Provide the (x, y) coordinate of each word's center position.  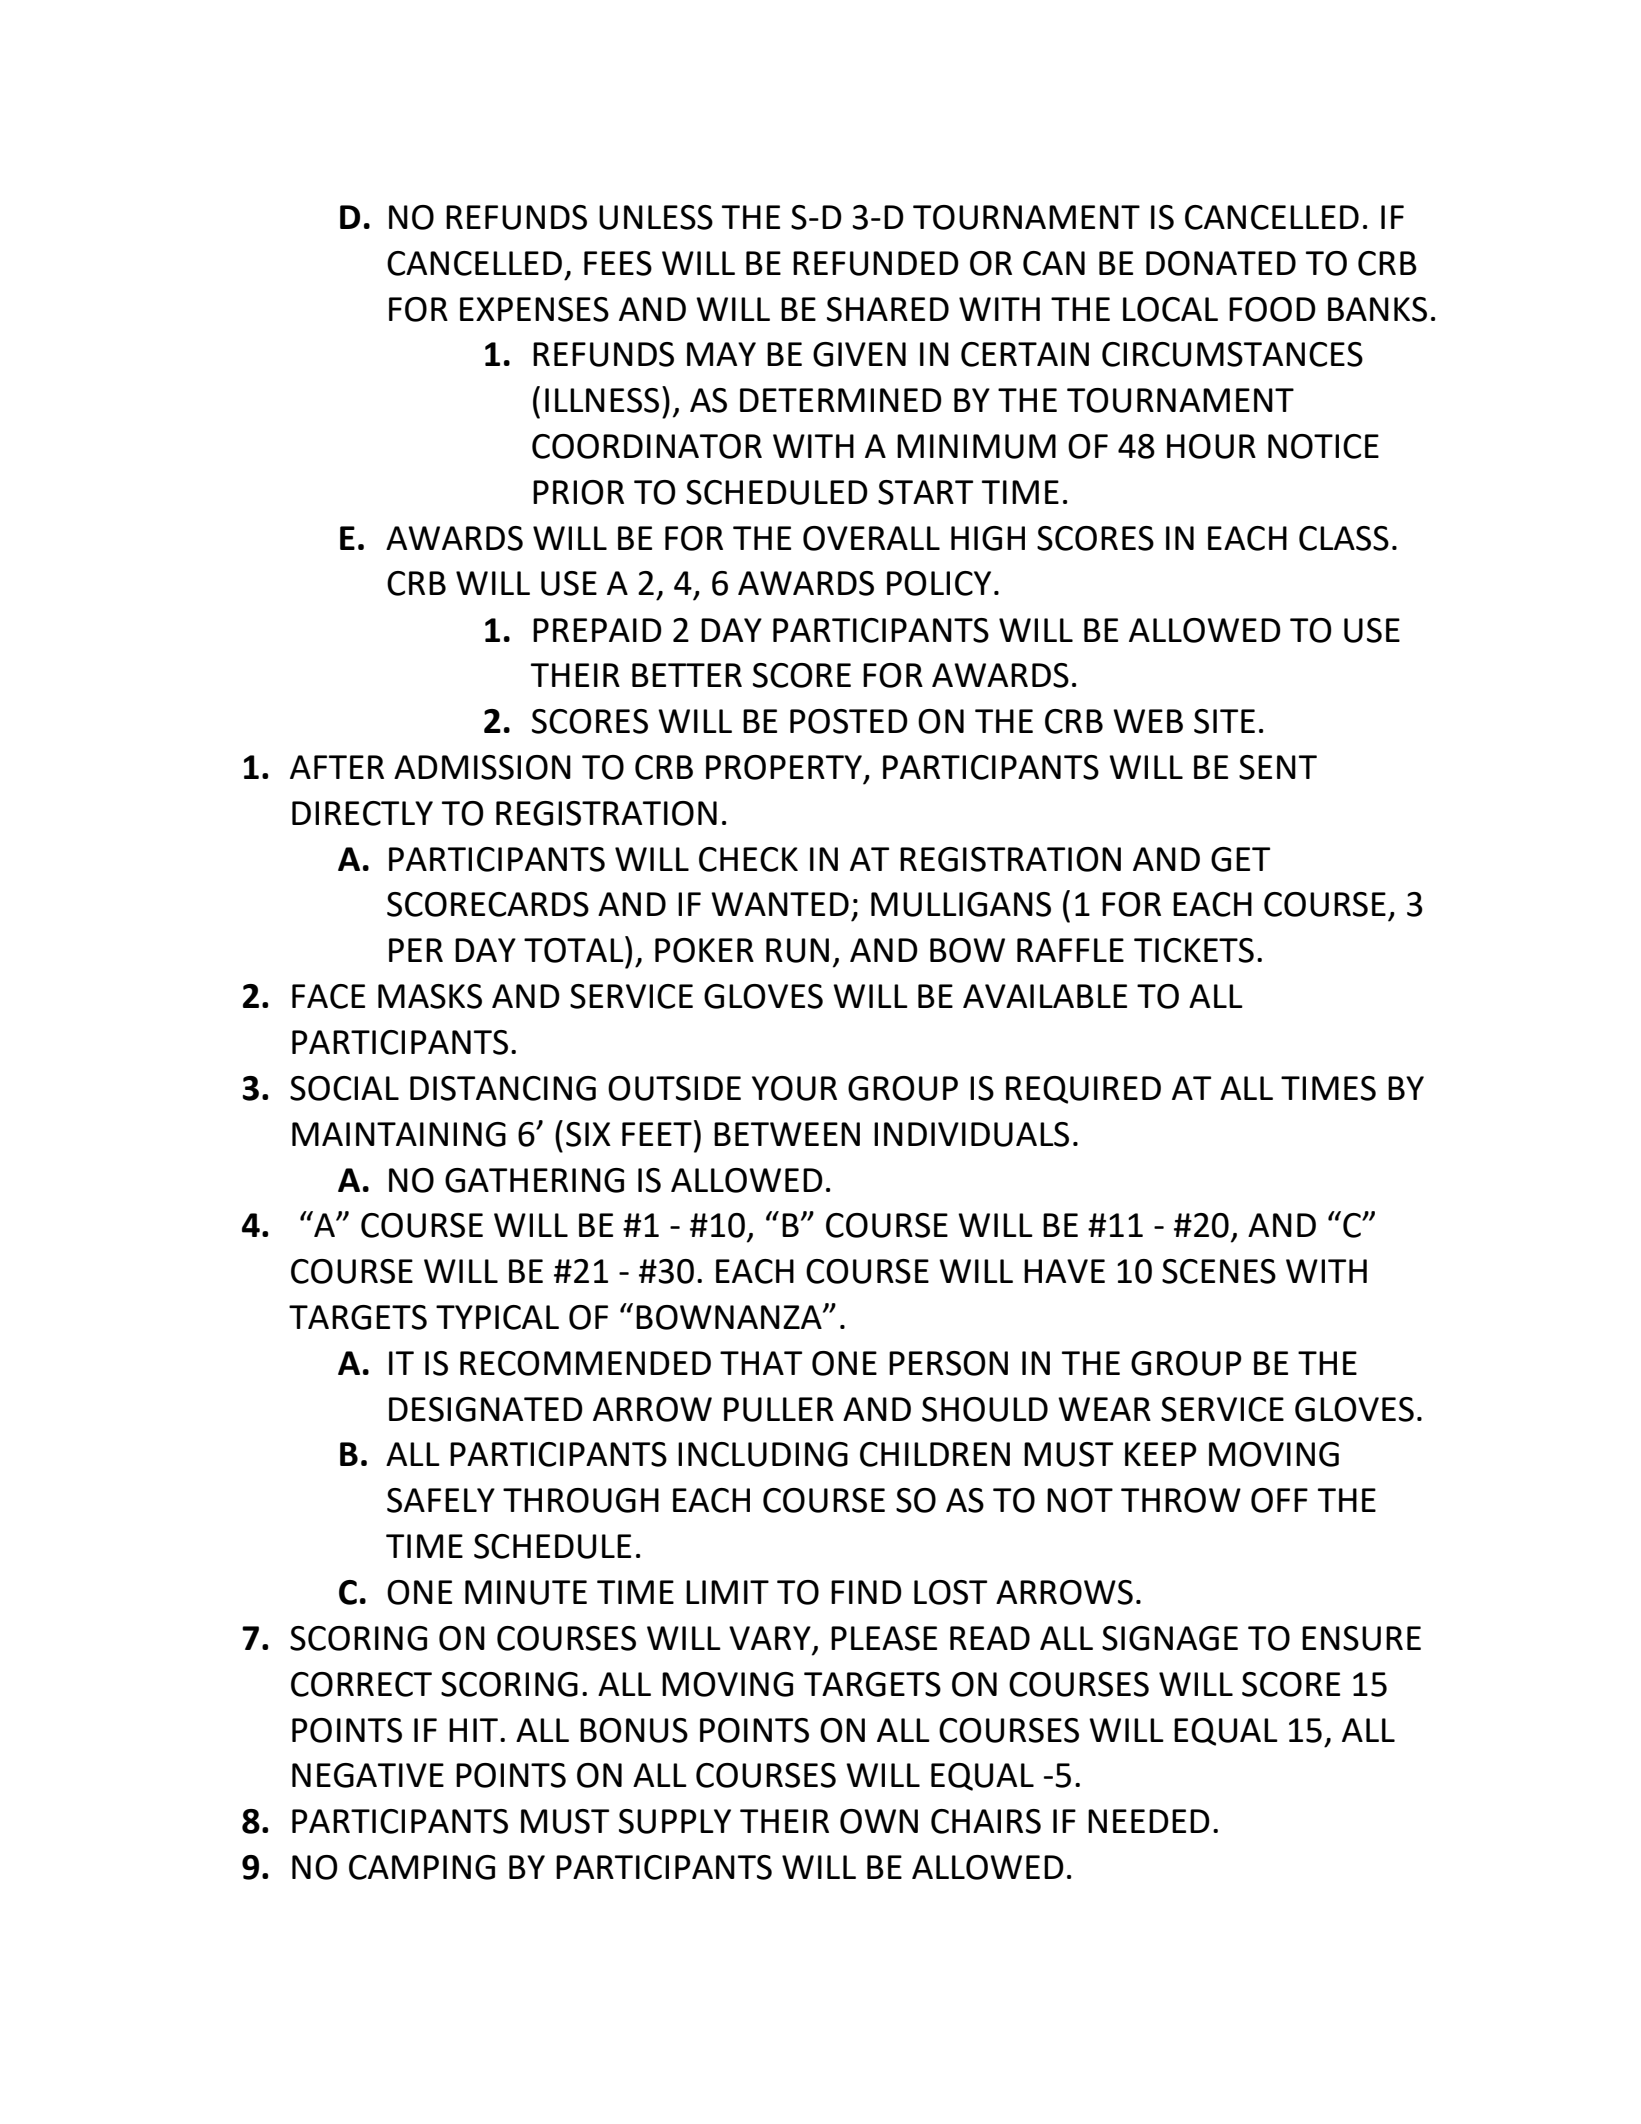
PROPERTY (784, 767)
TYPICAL (497, 1317)
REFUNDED (876, 263)
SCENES (1219, 1271)
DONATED (1221, 263)
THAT (761, 1363)
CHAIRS (986, 1821)
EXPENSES (534, 309)
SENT (1278, 767)
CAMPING (422, 1867)
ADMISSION (482, 767)
